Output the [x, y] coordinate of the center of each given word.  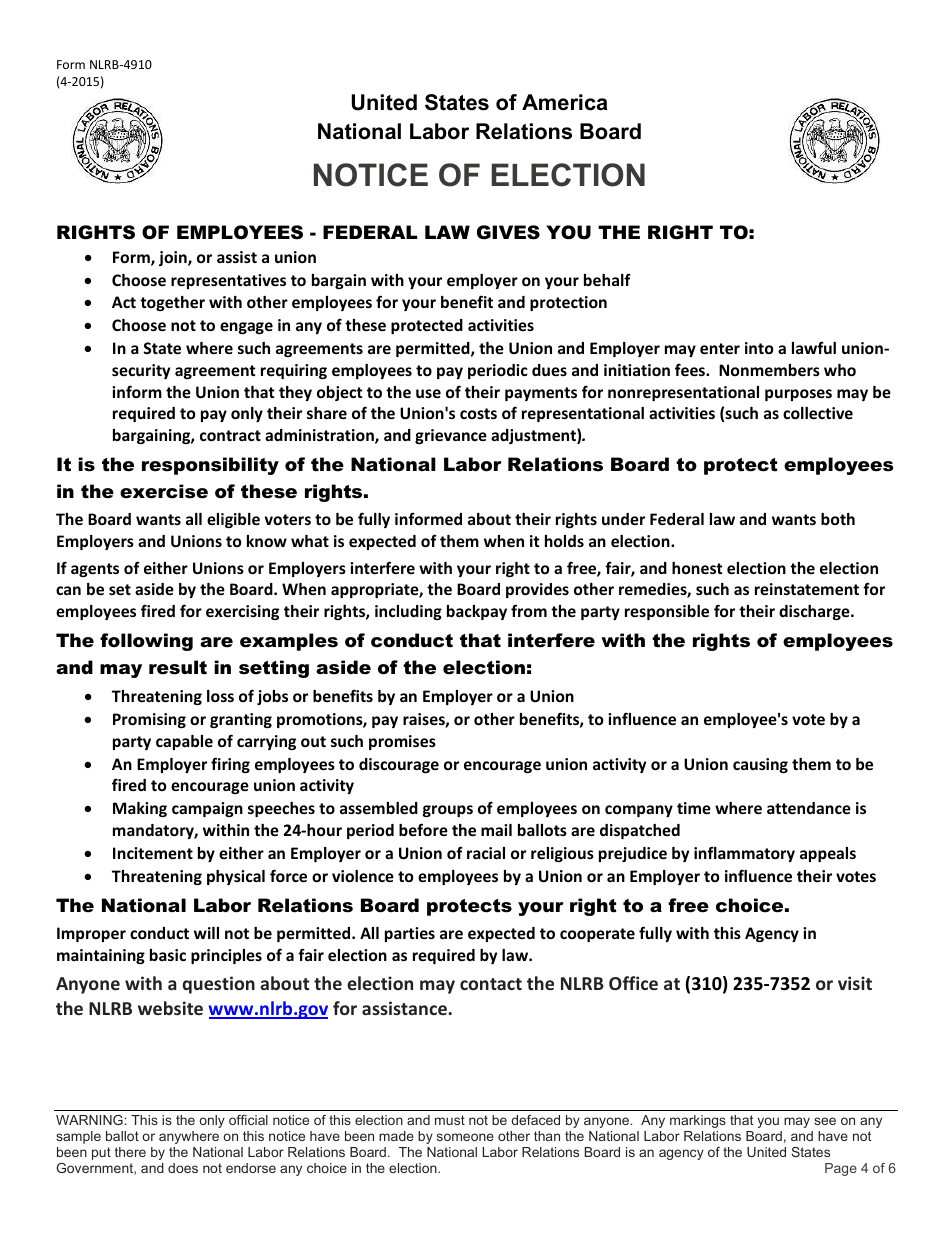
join [174, 258]
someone [465, 1137]
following [146, 642]
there [130, 1152]
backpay [477, 612]
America [565, 102]
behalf [607, 279]
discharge [815, 612]
